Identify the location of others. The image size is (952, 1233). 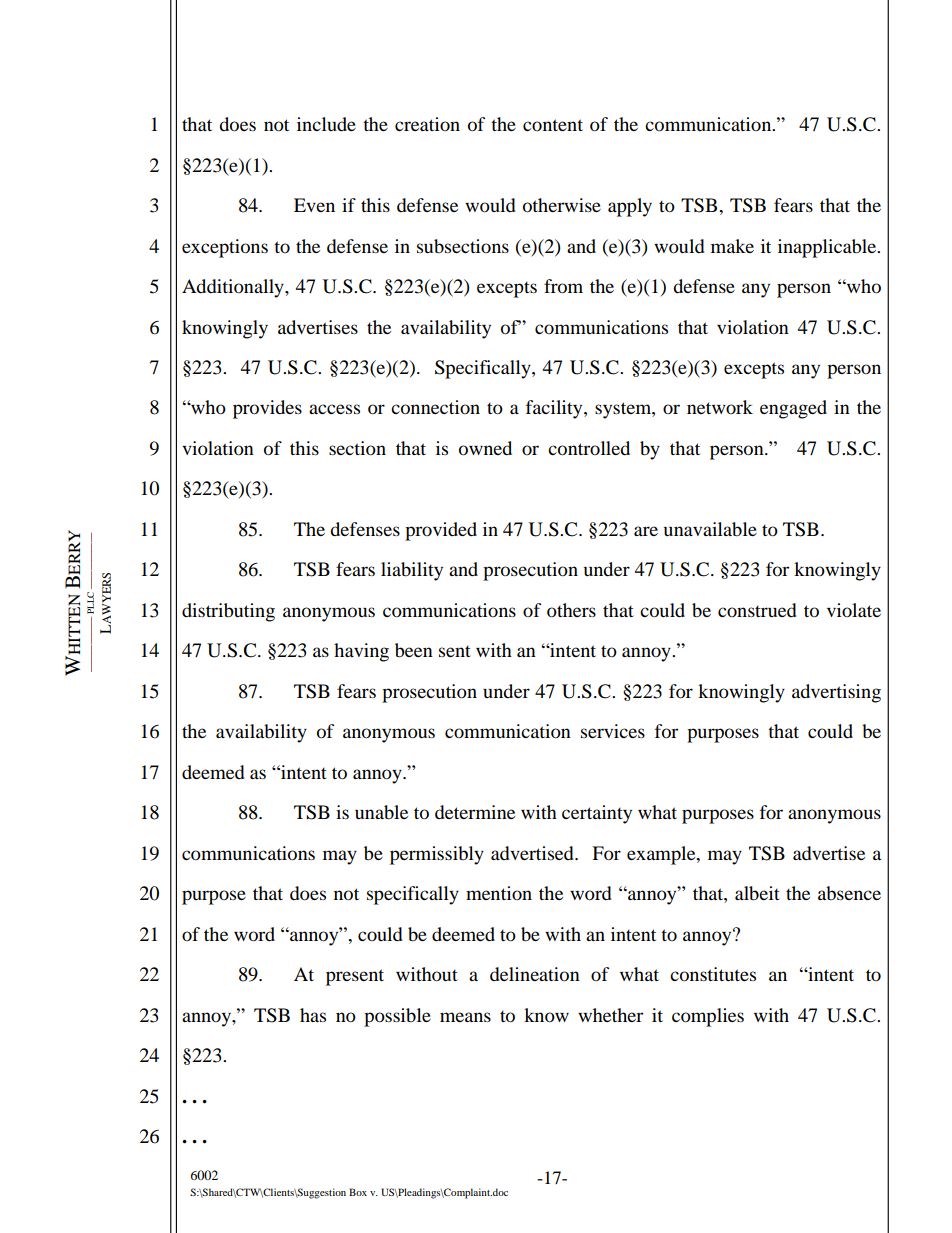
(571, 610).
